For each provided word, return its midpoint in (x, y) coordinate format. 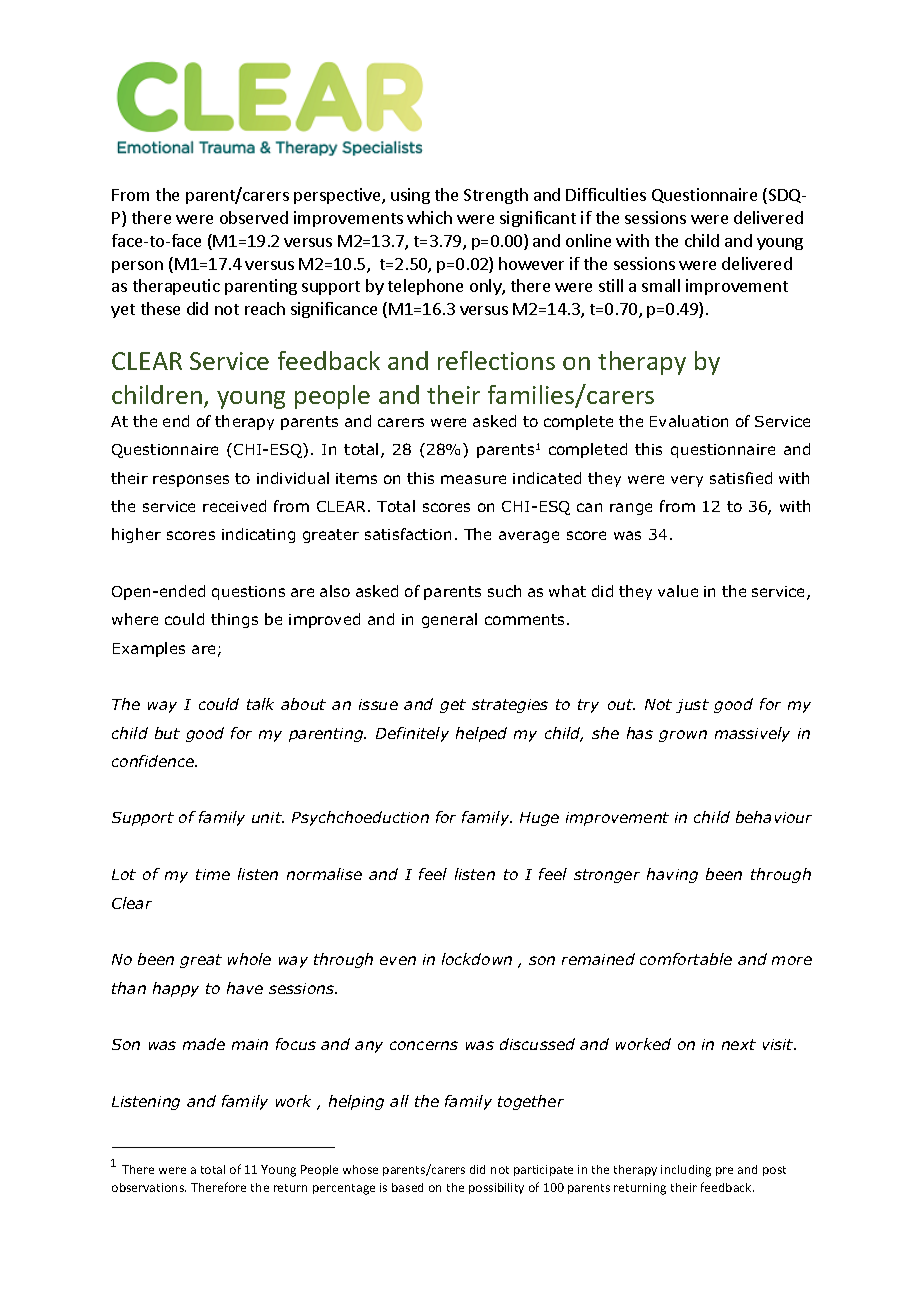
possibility (496, 1188)
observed (254, 217)
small (661, 285)
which (429, 217)
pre (724, 1171)
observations (149, 1187)
